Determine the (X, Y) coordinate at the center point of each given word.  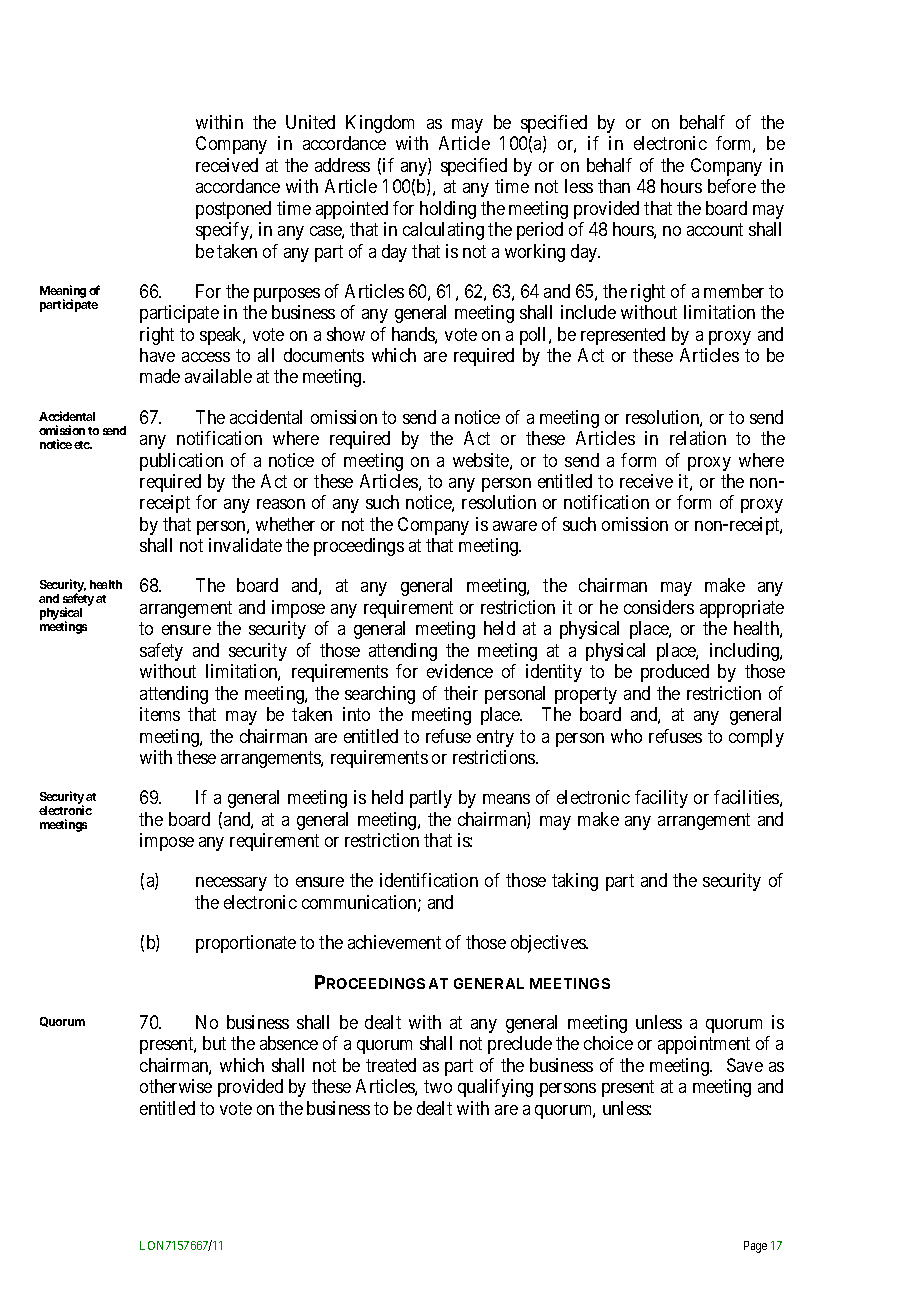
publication (181, 462)
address (342, 165)
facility (661, 799)
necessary (231, 884)
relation (698, 438)
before (732, 186)
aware (515, 526)
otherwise (176, 1086)
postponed (233, 210)
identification (429, 880)
